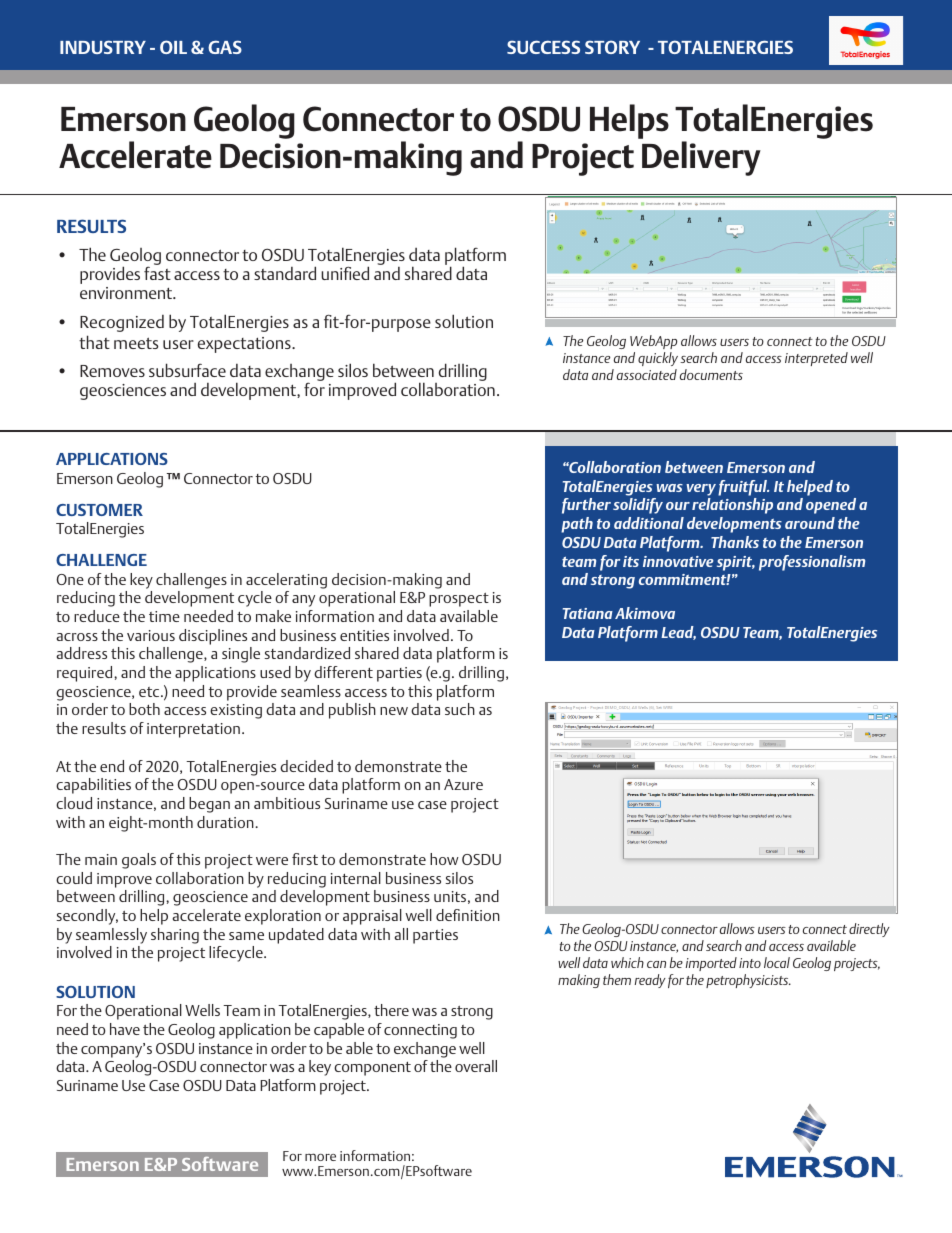 The width and height of the screenshot is (952, 1233). What do you see at coordinates (173, 47) in the screenshot?
I see `OIL` at bounding box center [173, 47].
